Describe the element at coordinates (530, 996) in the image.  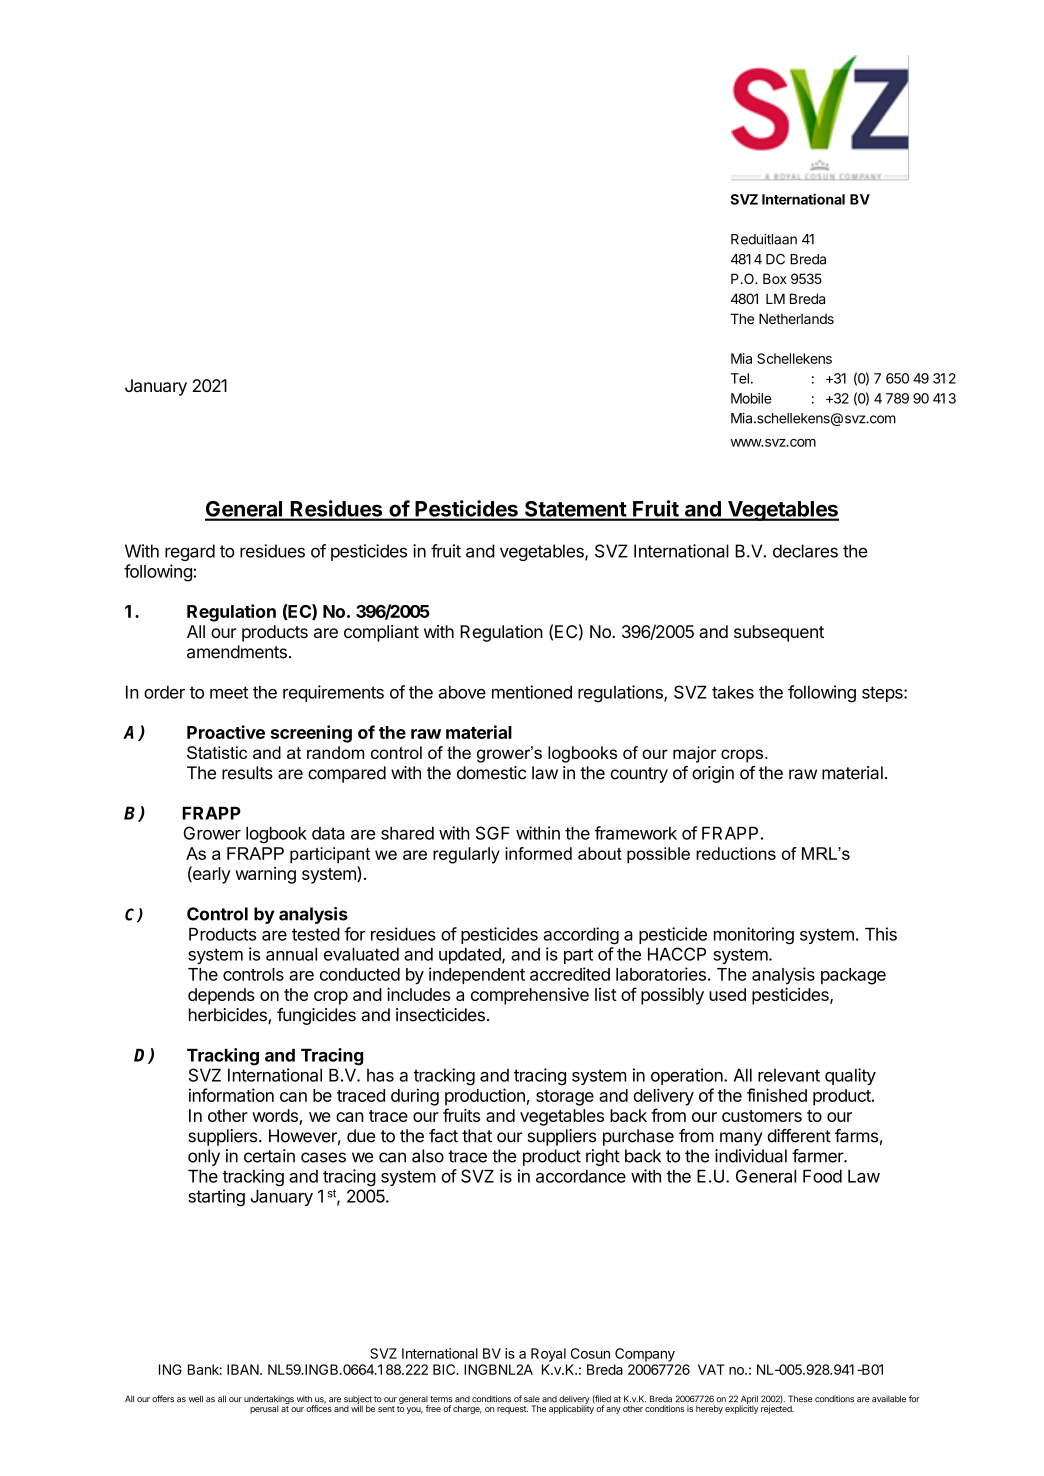
I see `comprehensive` at that location.
